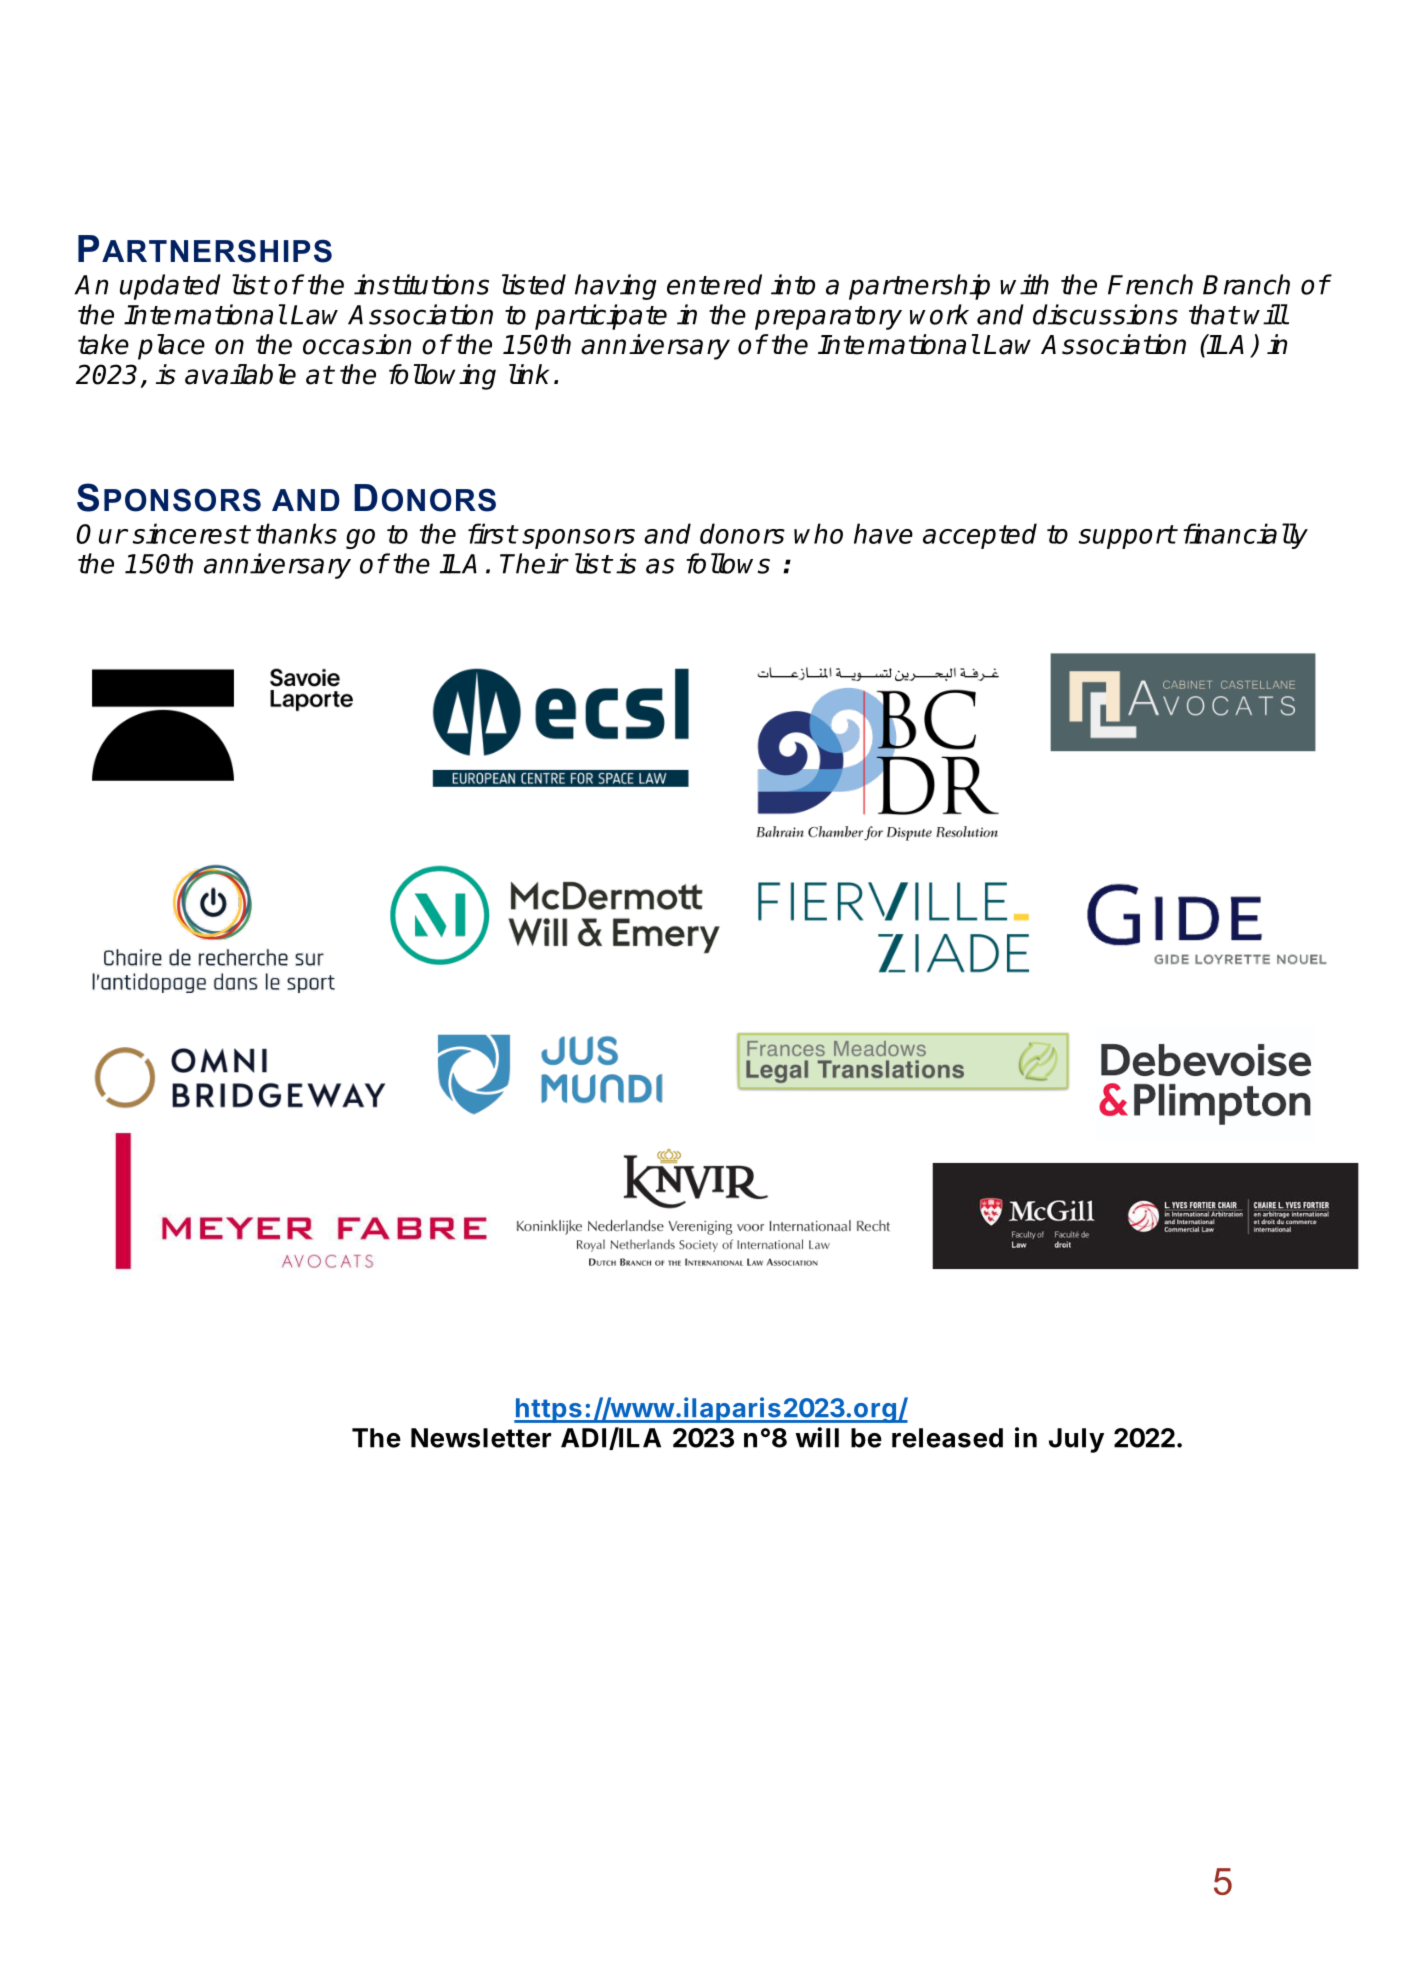  What do you see at coordinates (481, 1438) in the page?
I see `Newsletter` at bounding box center [481, 1438].
